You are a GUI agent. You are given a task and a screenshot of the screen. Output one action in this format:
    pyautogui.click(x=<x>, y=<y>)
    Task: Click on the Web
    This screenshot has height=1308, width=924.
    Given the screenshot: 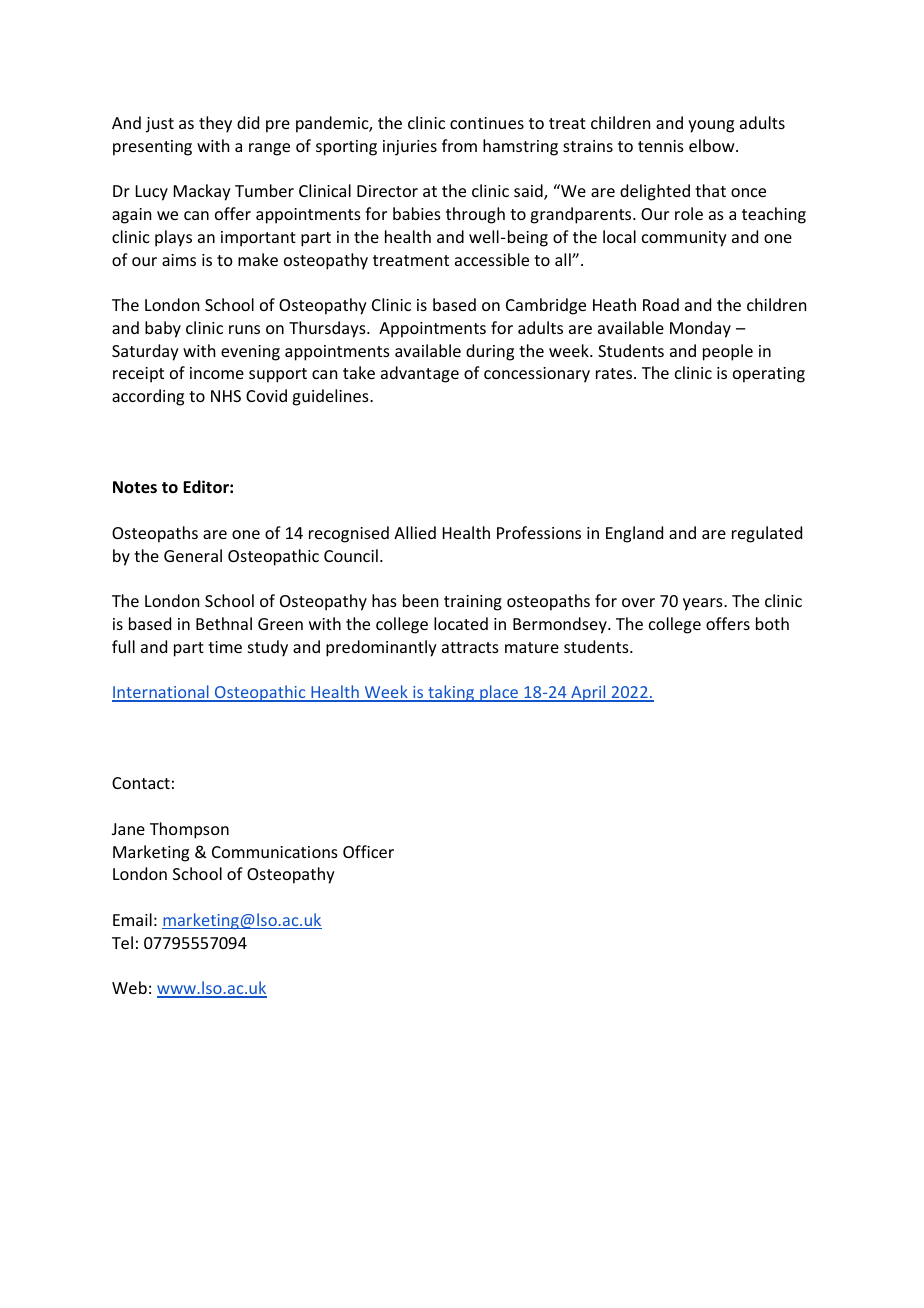 What is the action you would take?
    pyautogui.click(x=129, y=987)
